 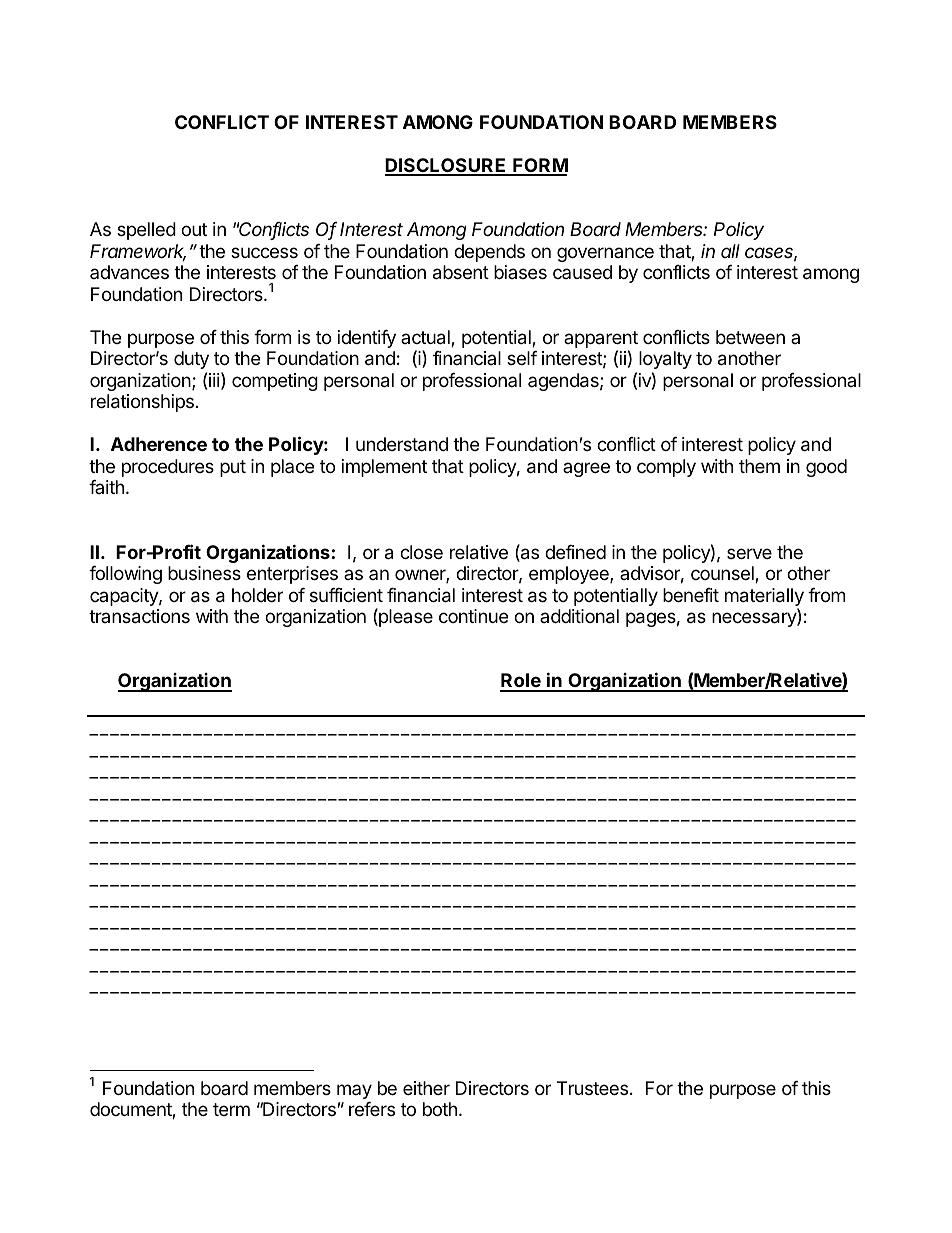 I want to click on Role, so click(x=521, y=682).
